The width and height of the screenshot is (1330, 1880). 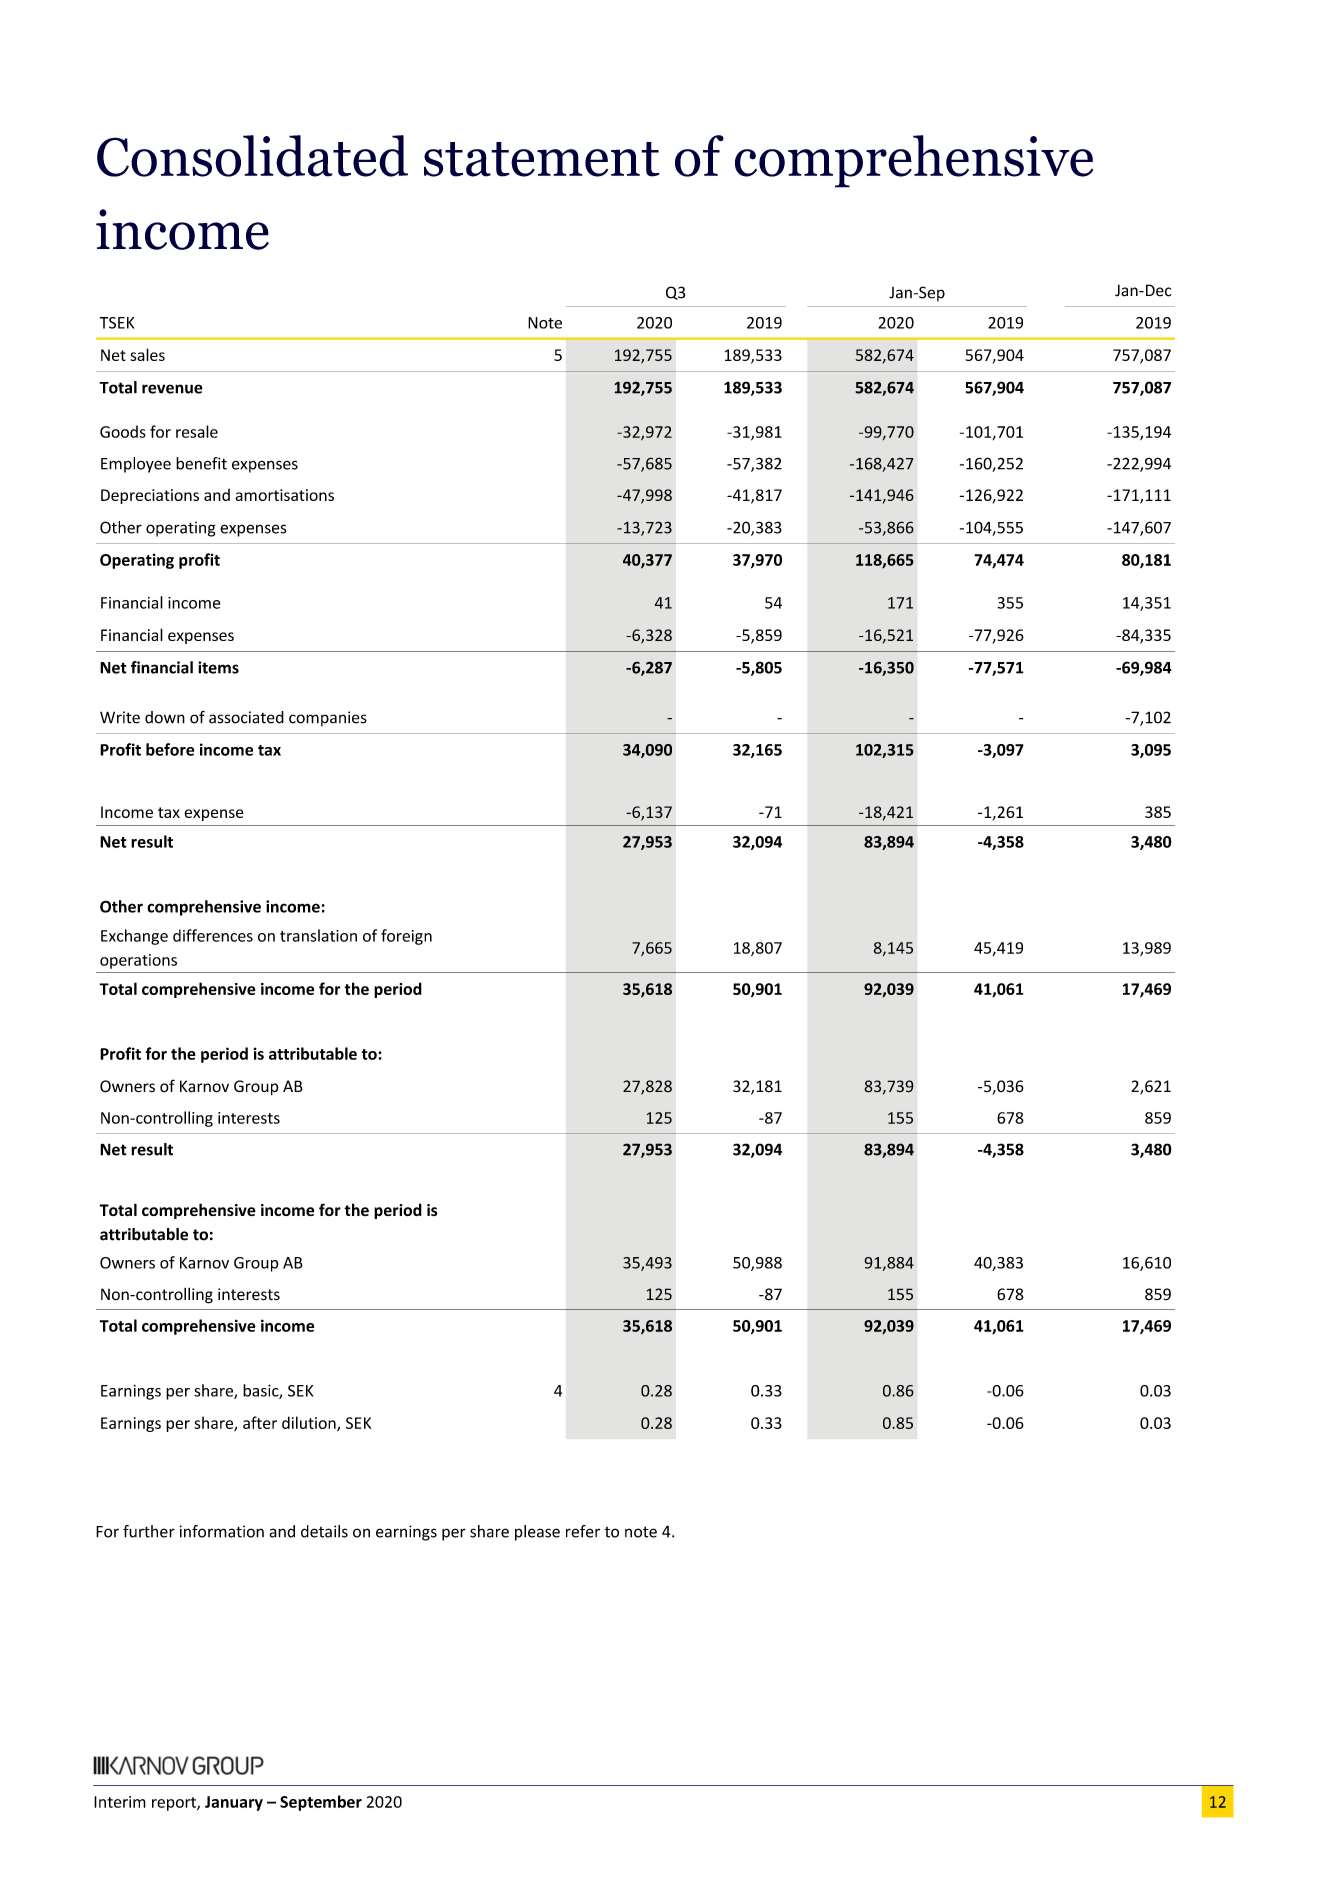 What do you see at coordinates (537, 1533) in the screenshot?
I see `please` at bounding box center [537, 1533].
